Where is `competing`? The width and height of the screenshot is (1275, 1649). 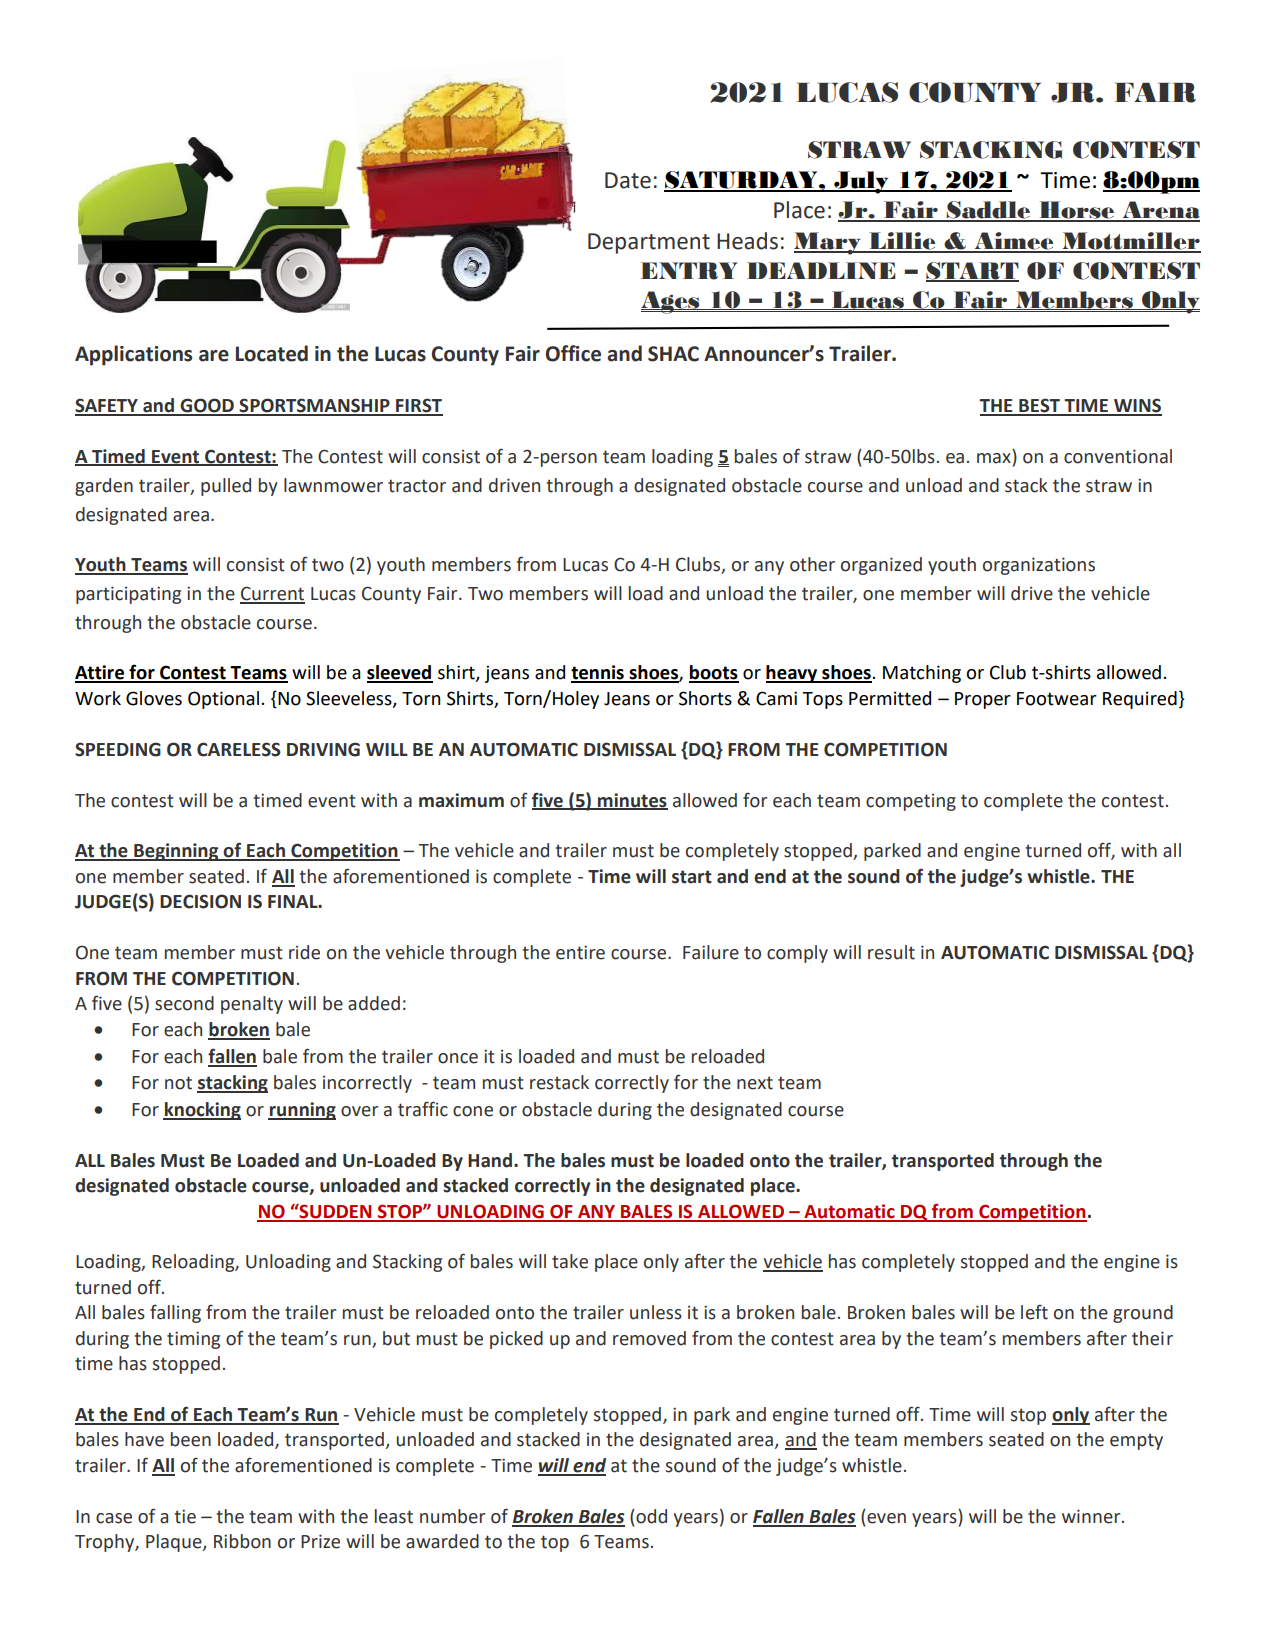 competing is located at coordinates (911, 802).
